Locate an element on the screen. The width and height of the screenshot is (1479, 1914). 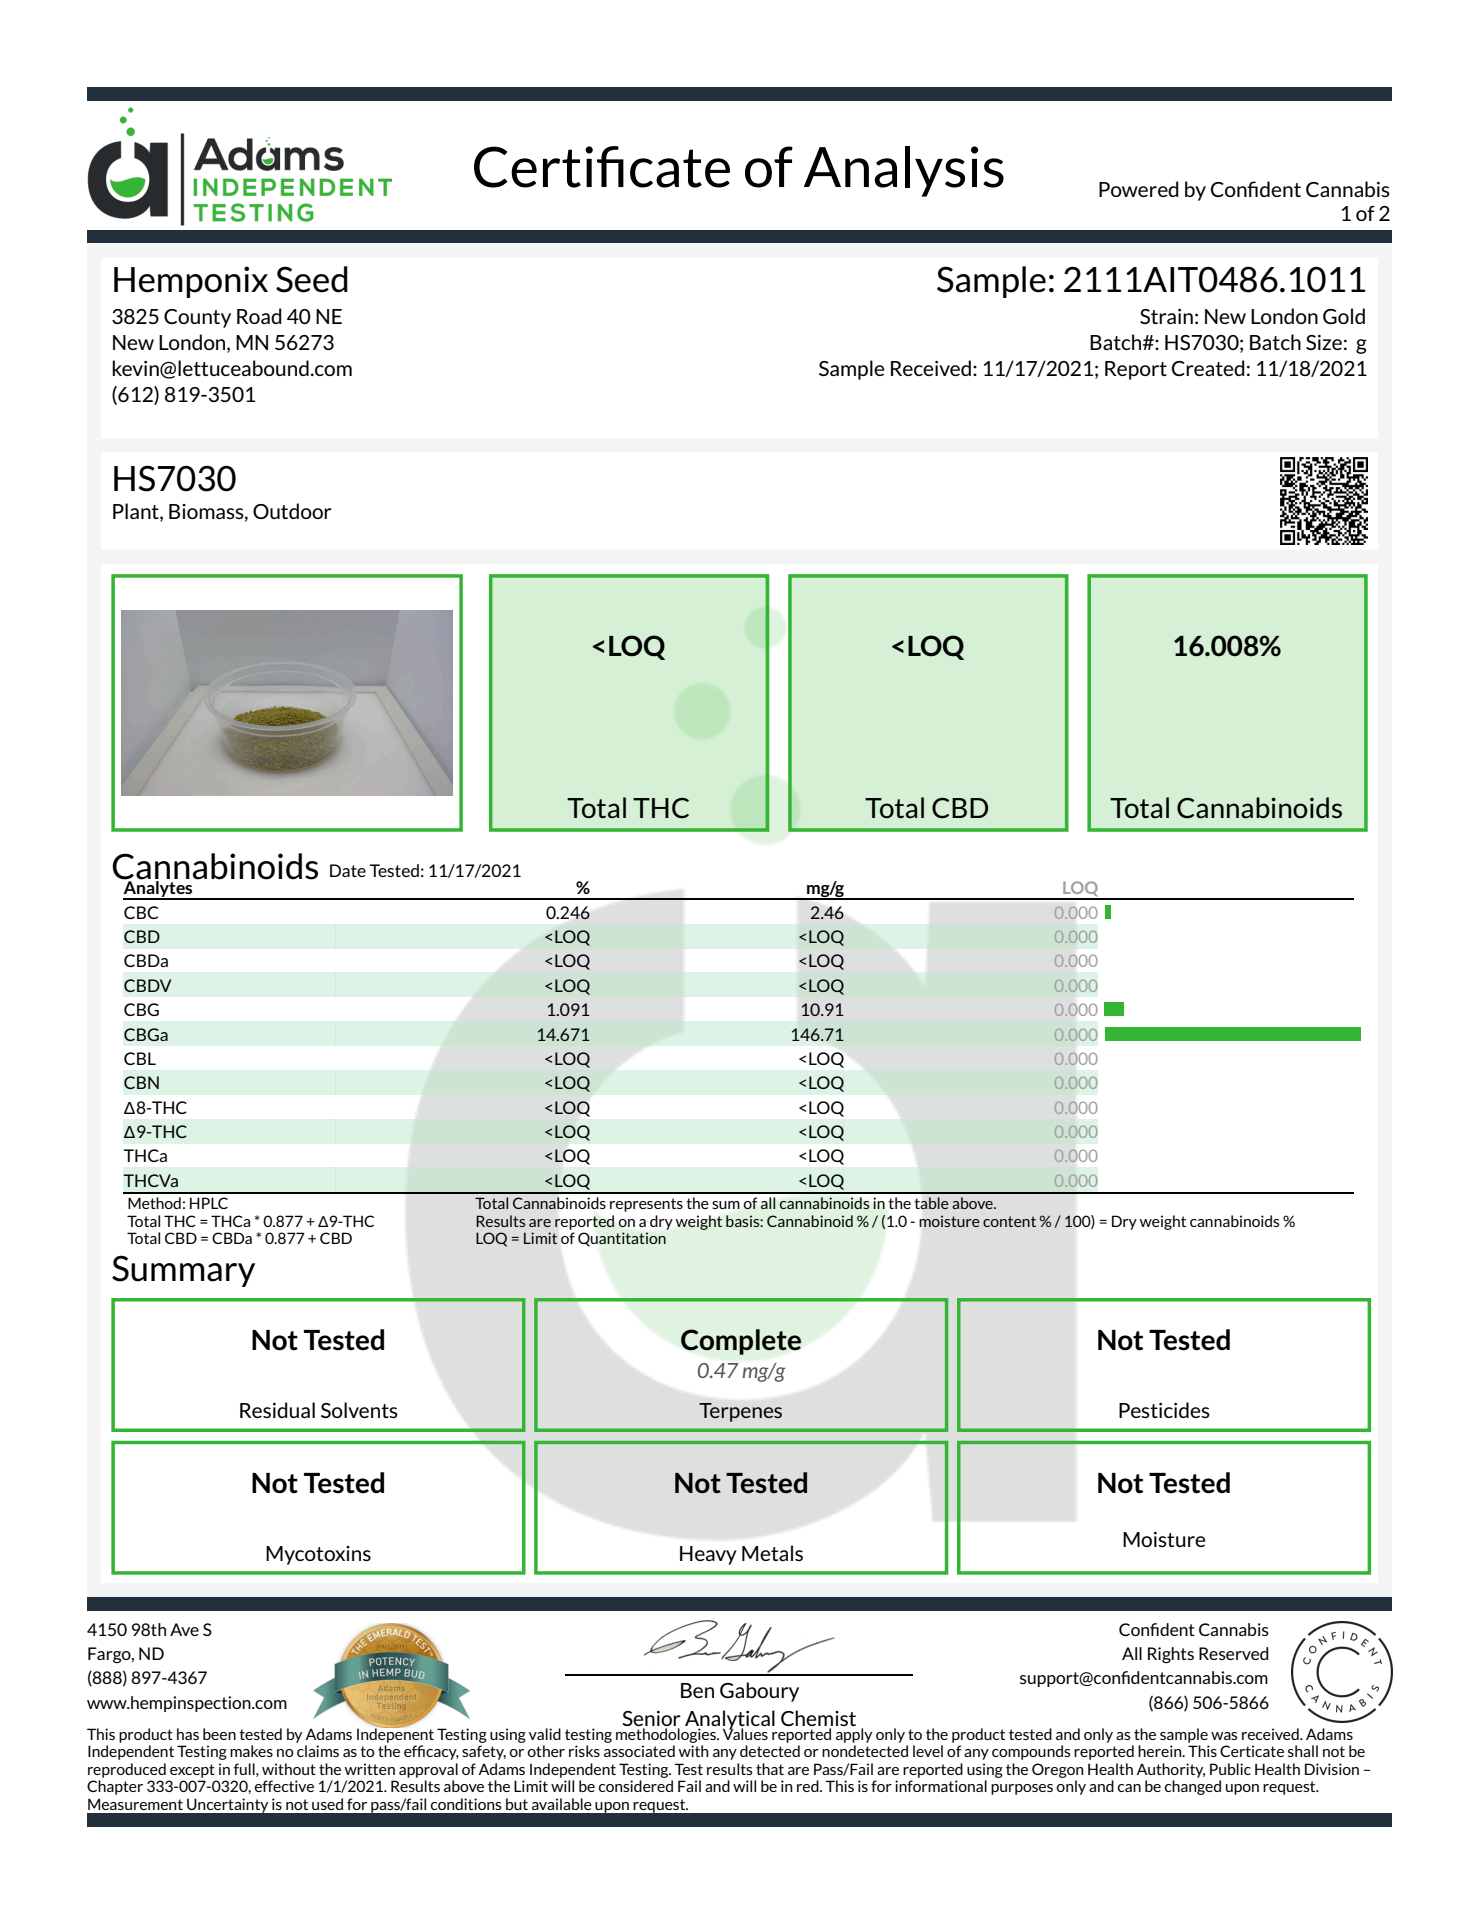
Analysis is located at coordinates (904, 171).
